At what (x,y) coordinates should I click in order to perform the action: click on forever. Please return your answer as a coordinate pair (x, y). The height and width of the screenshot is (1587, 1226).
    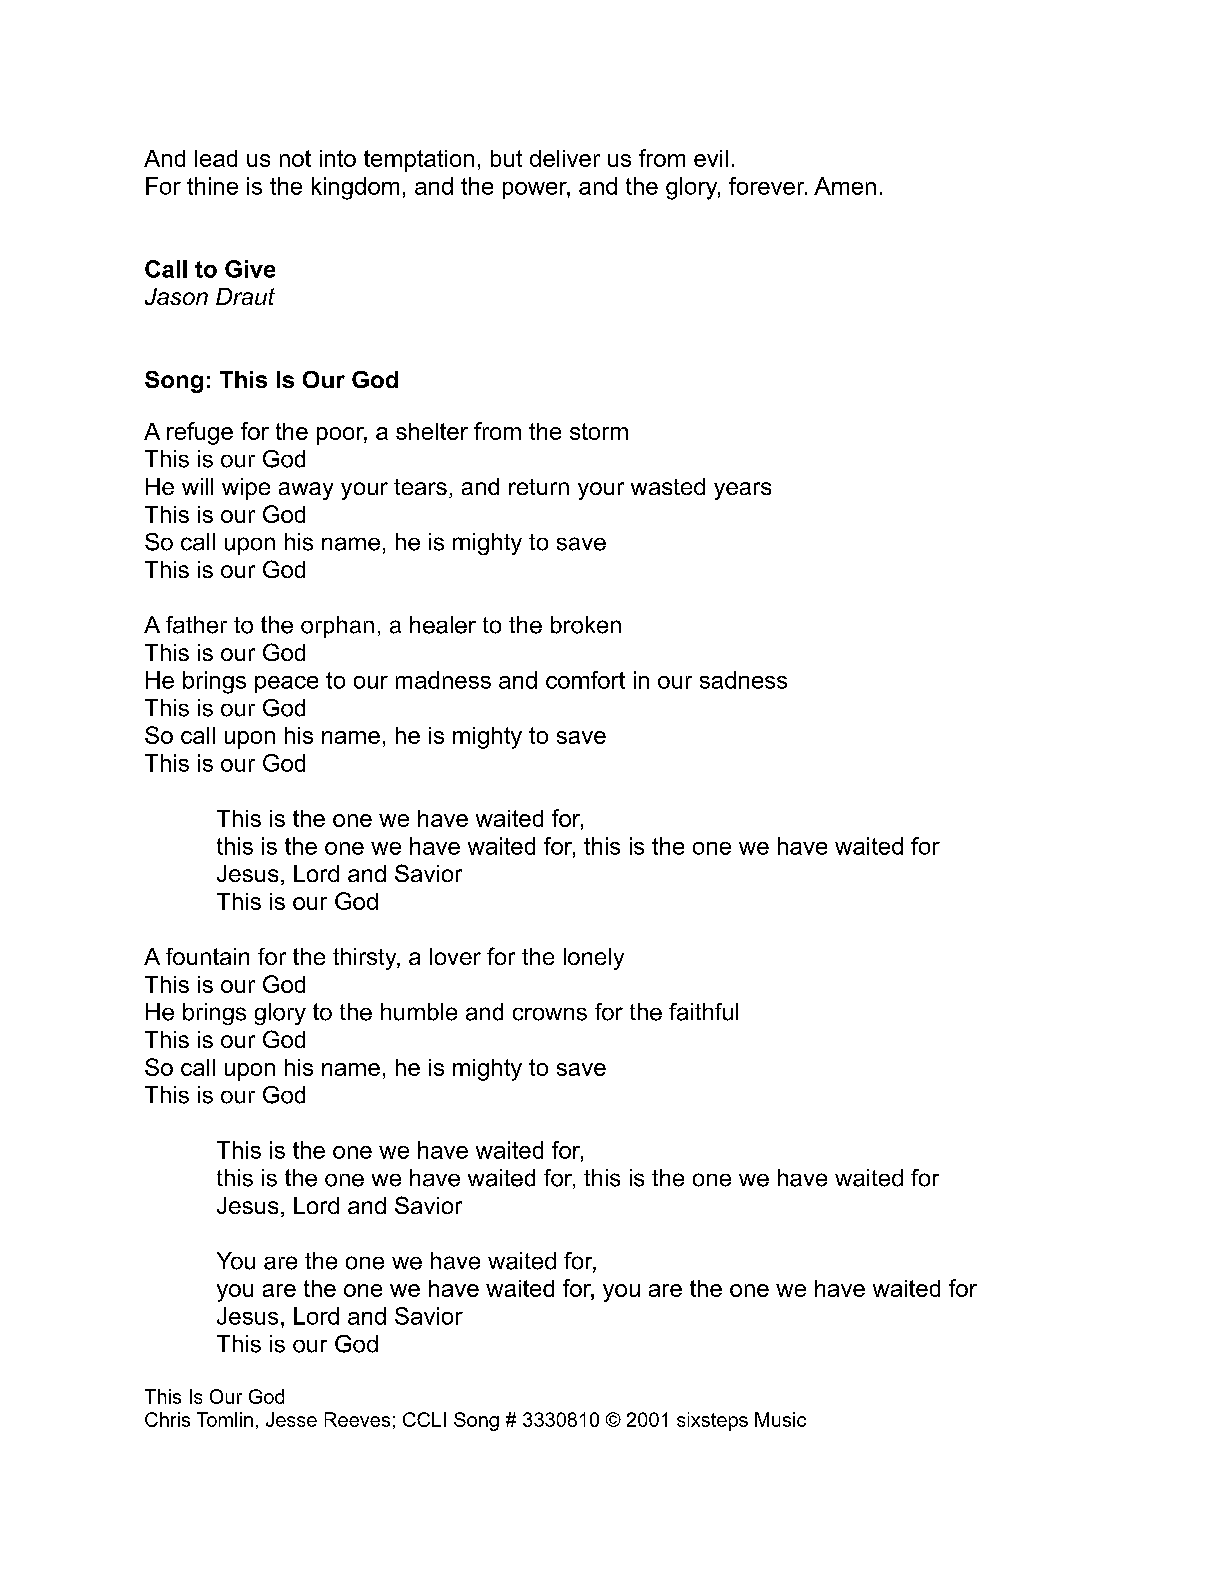
    Looking at the image, I should click on (768, 186).
